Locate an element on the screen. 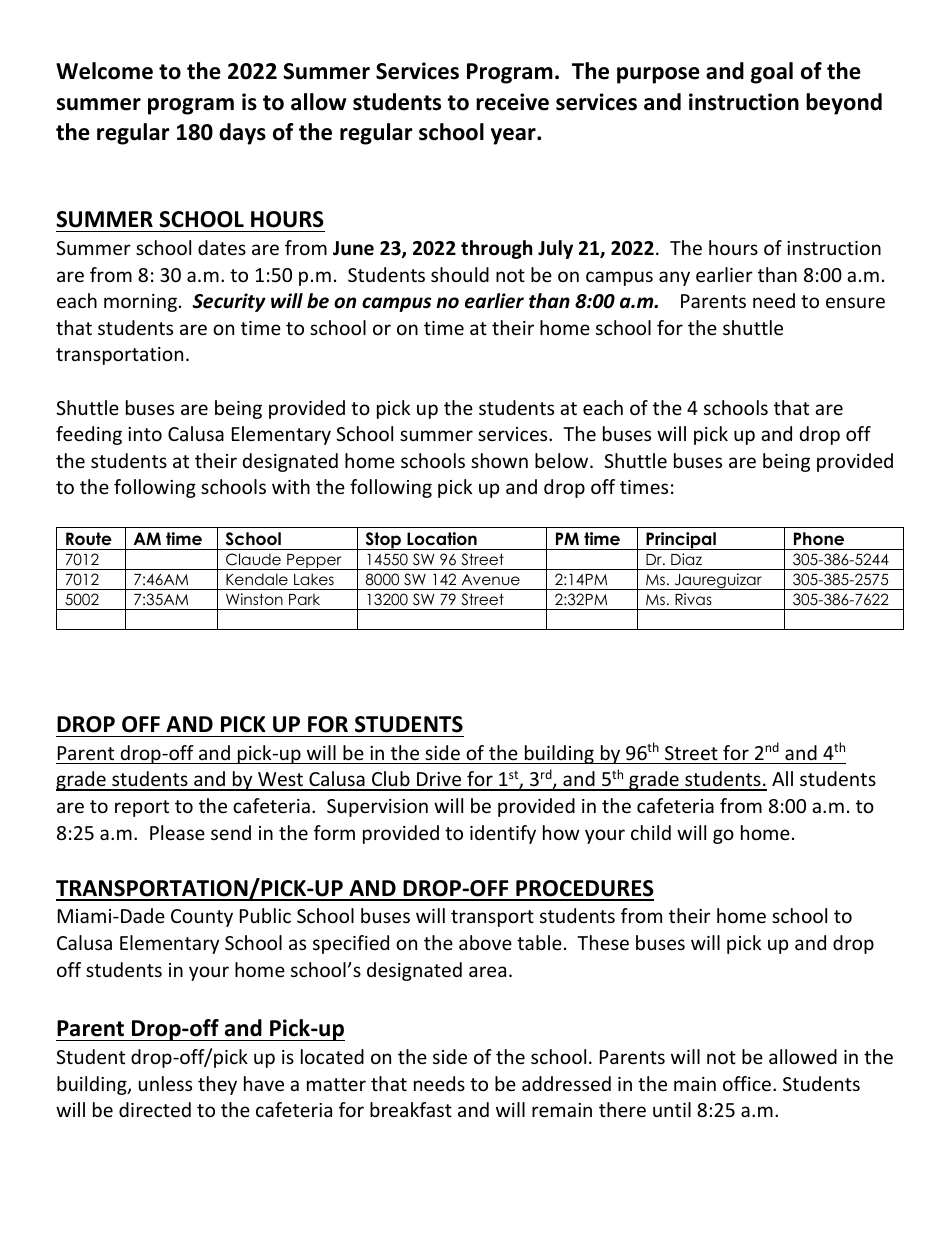 The width and height of the screenshot is (952, 1233). unless is located at coordinates (165, 1083).
